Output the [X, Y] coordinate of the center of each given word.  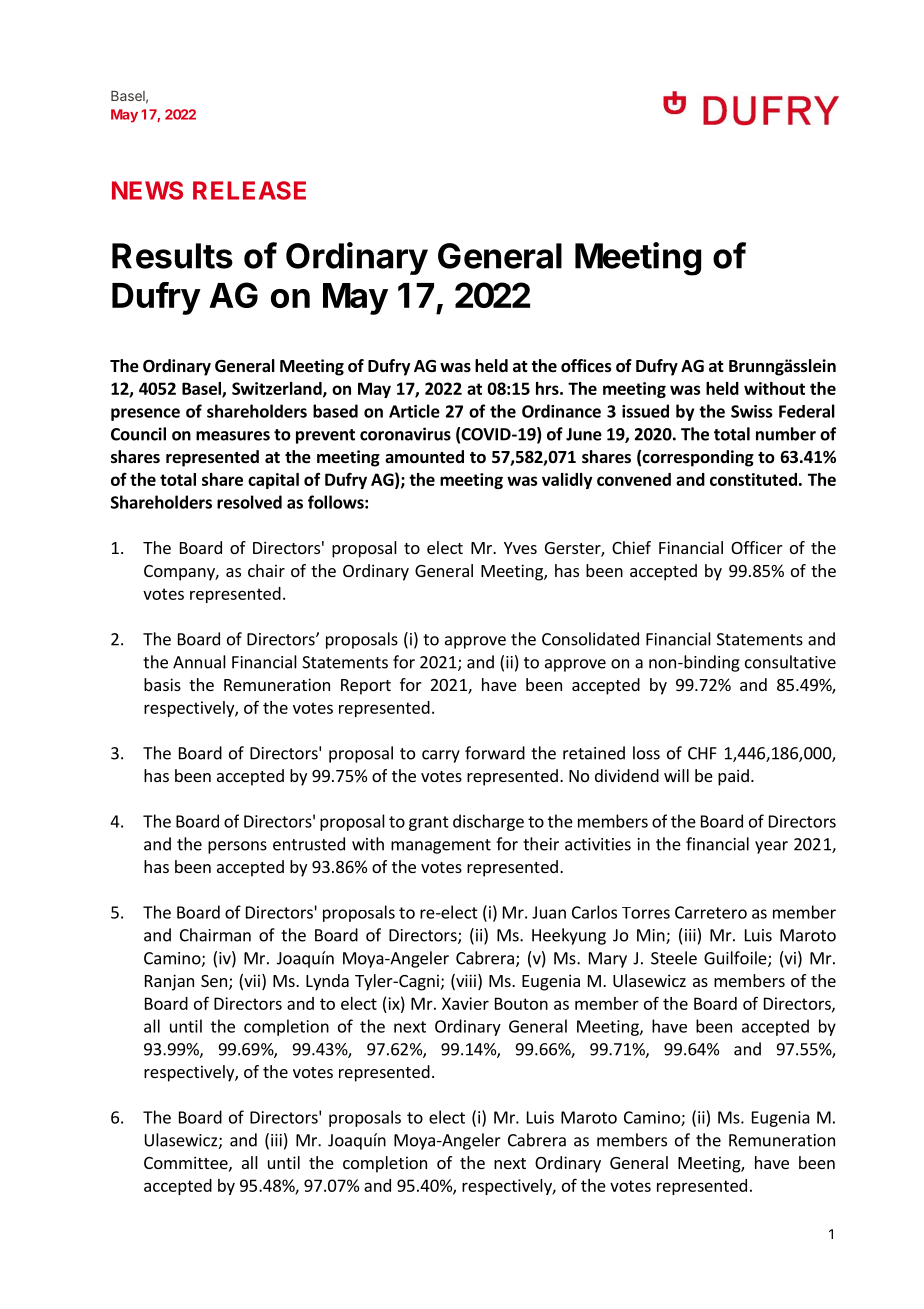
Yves [520, 548]
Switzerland [278, 389]
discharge [488, 822]
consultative [790, 662]
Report [366, 687]
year [771, 847]
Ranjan [169, 982]
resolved [249, 502]
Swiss [751, 411]
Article [414, 411]
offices [586, 366]
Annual [199, 662]
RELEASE [249, 190]
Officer [757, 547]
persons [237, 847]
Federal [807, 411]
